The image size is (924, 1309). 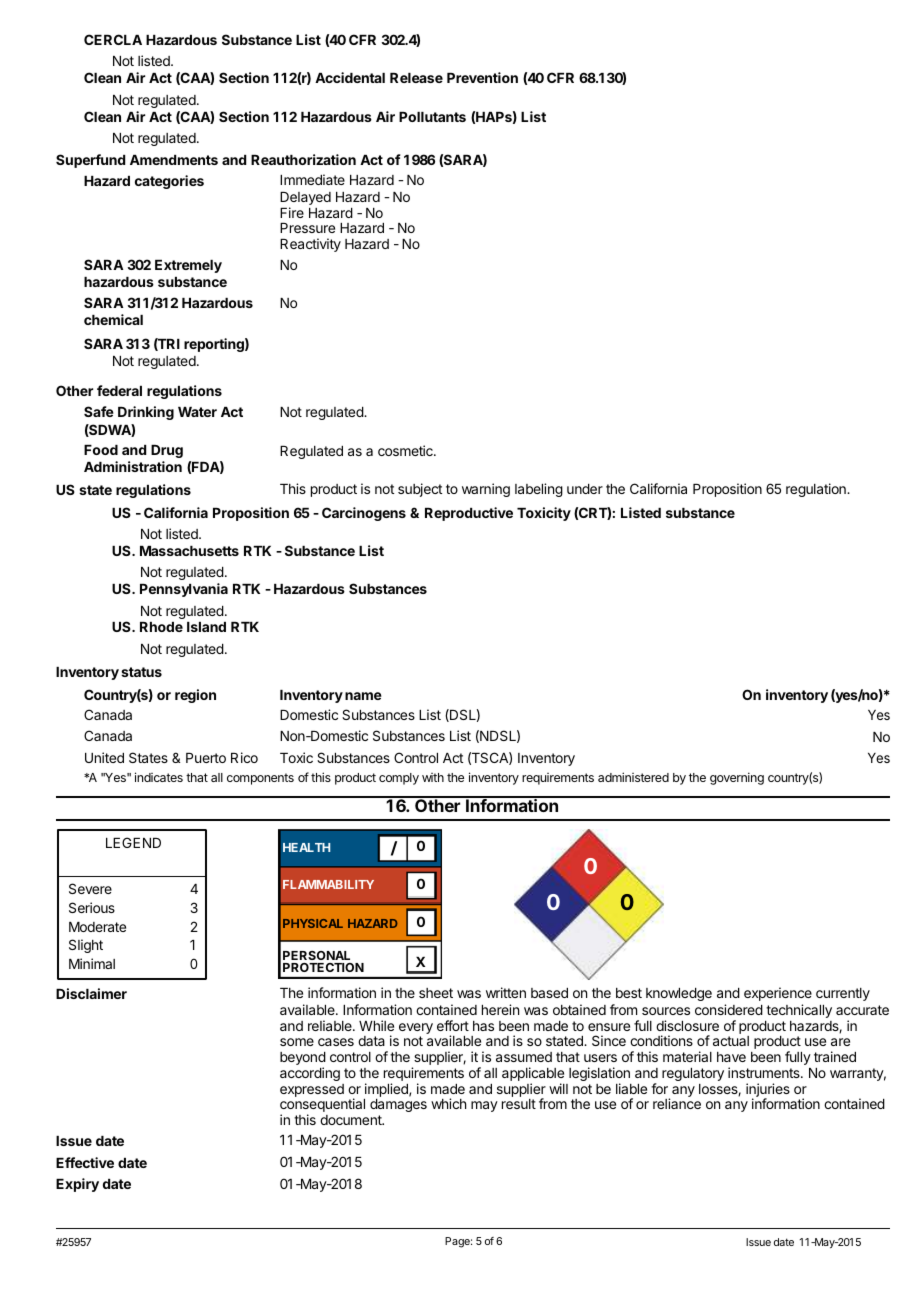 I want to click on under, so click(x=585, y=489).
